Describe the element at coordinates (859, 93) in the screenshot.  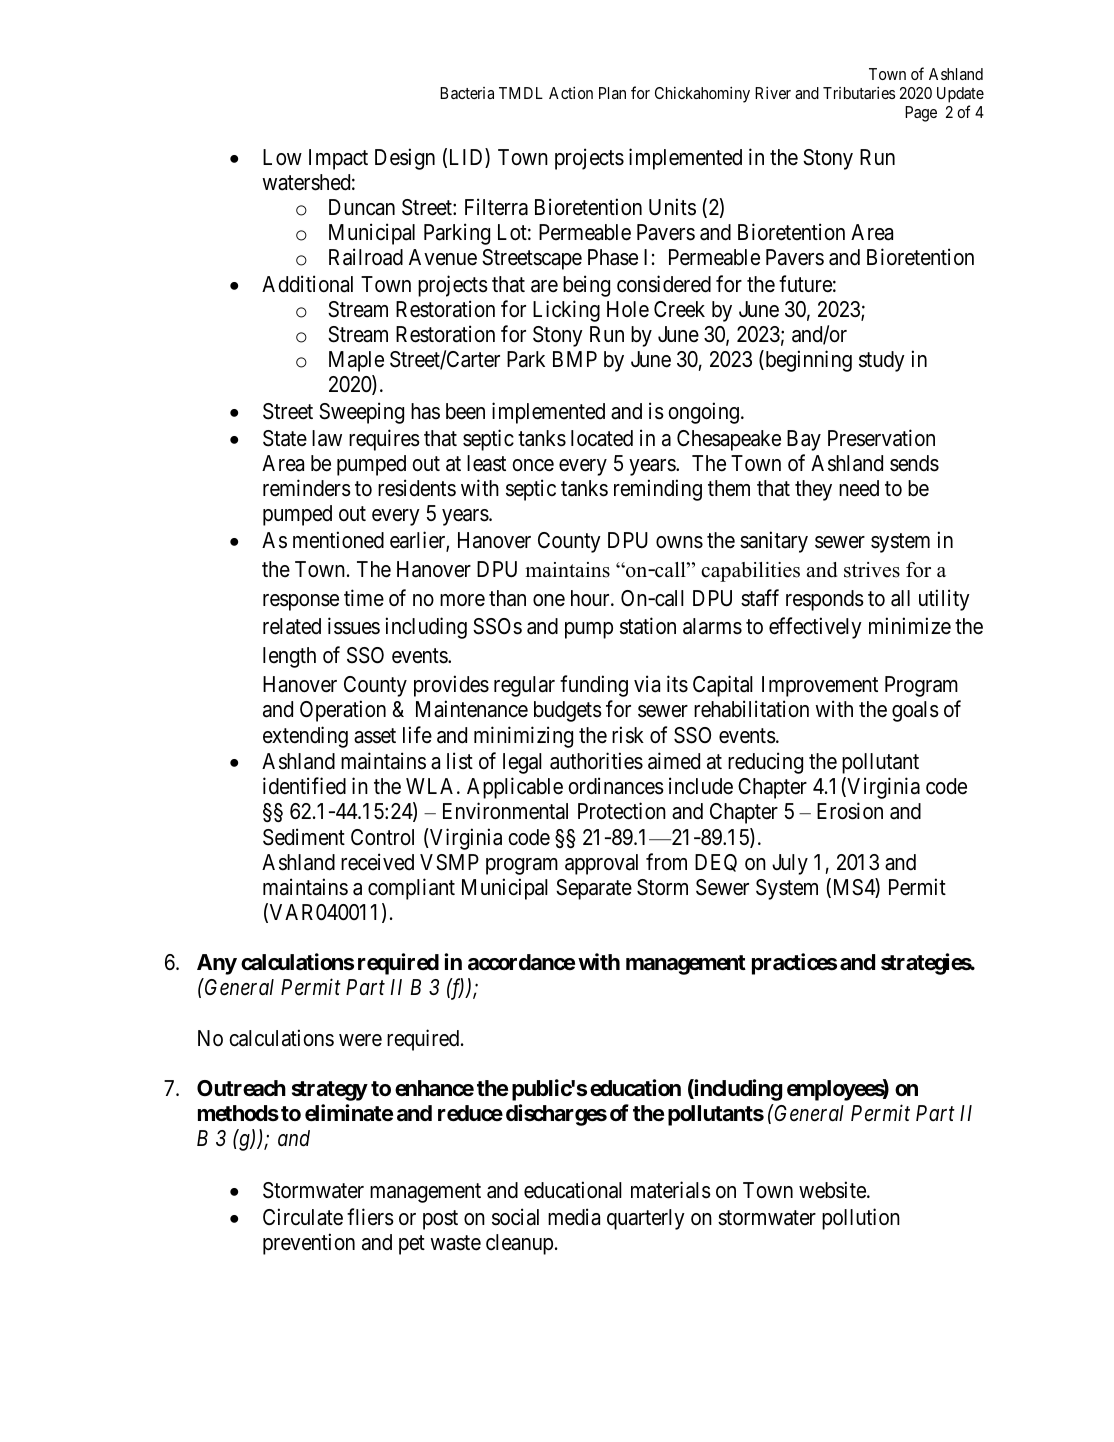
I see `Tributaries` at that location.
